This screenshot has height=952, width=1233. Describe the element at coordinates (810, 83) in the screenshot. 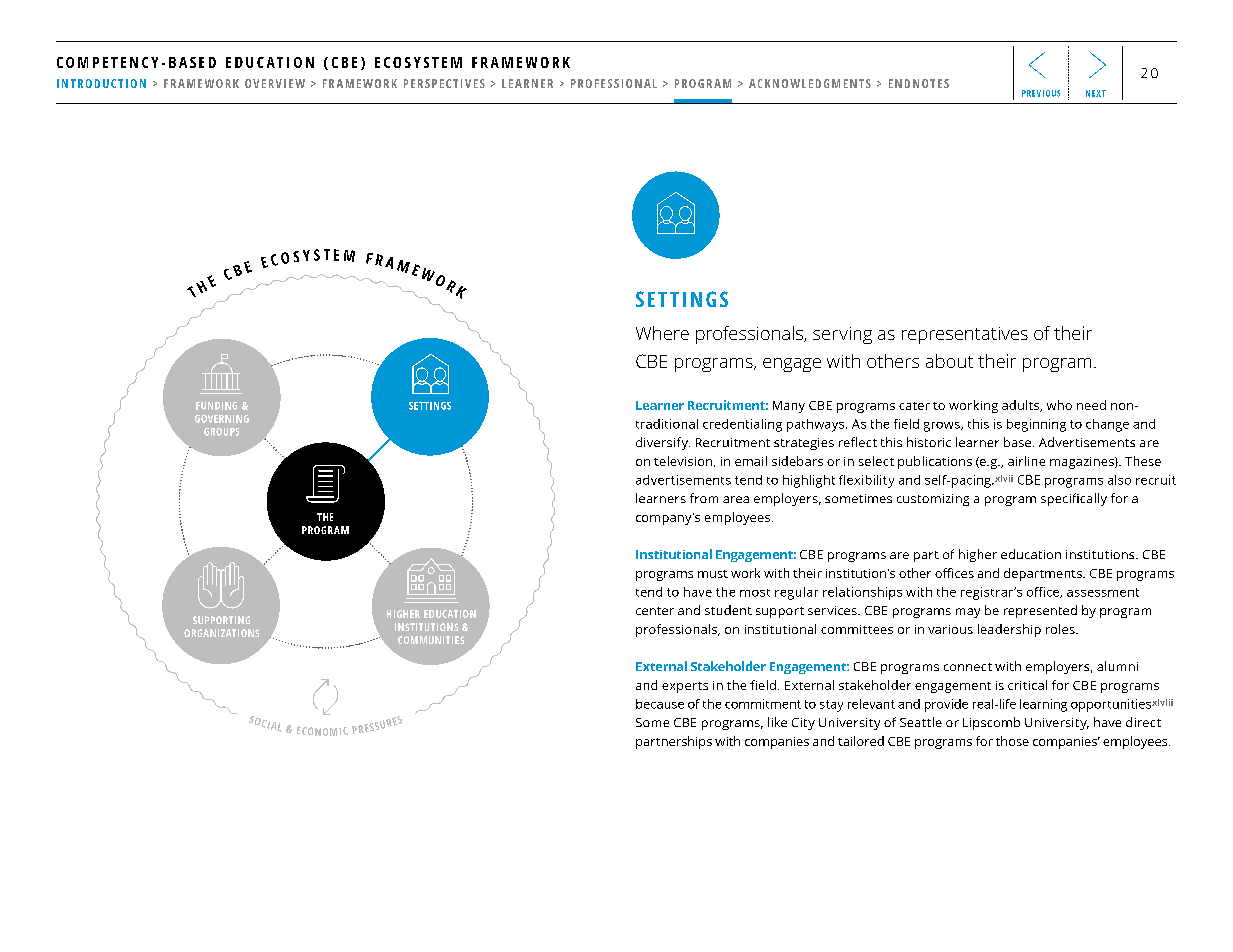

I see `ACKNOWLEDGMENTS` at that location.
